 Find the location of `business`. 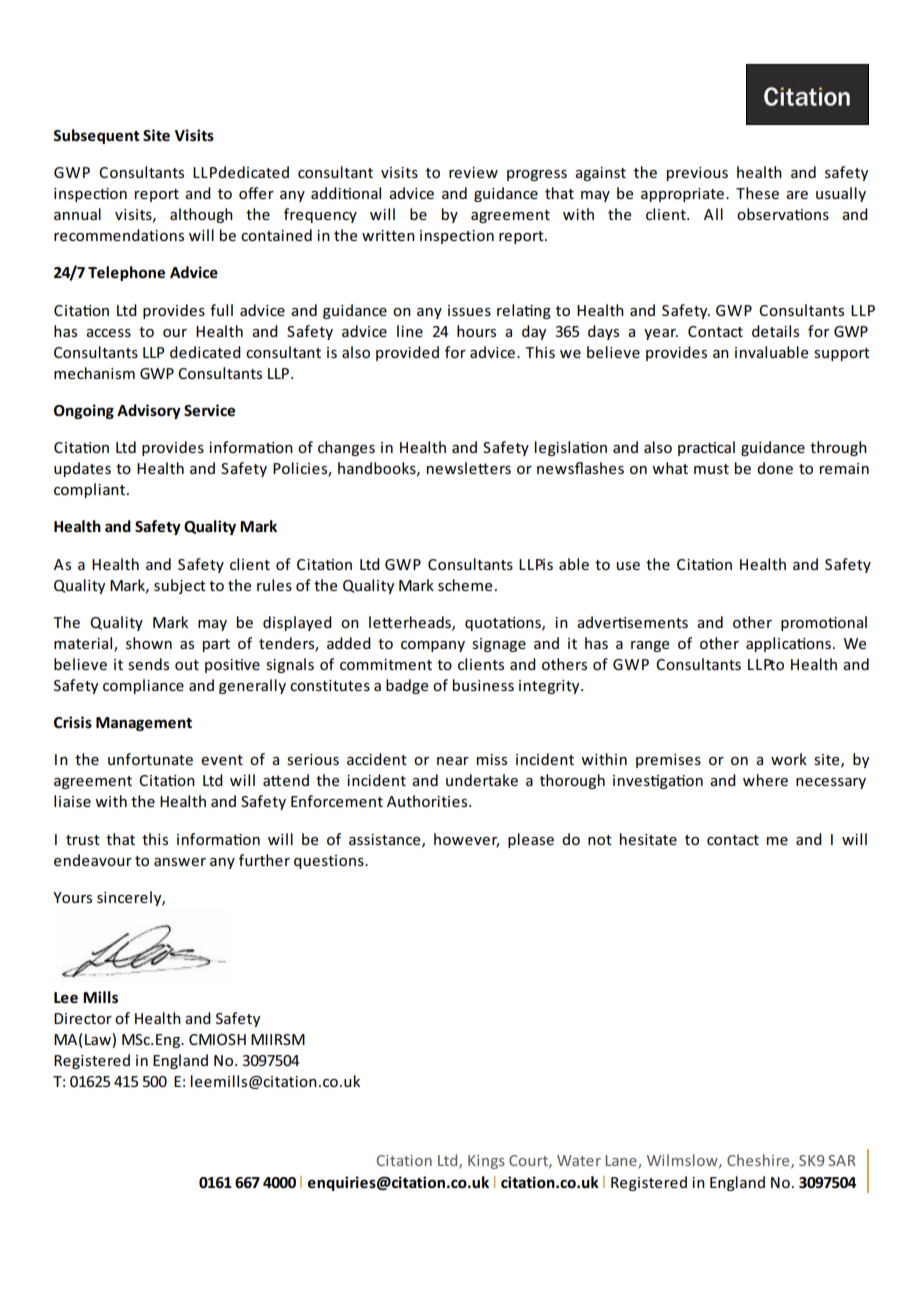

business is located at coordinates (483, 685).
